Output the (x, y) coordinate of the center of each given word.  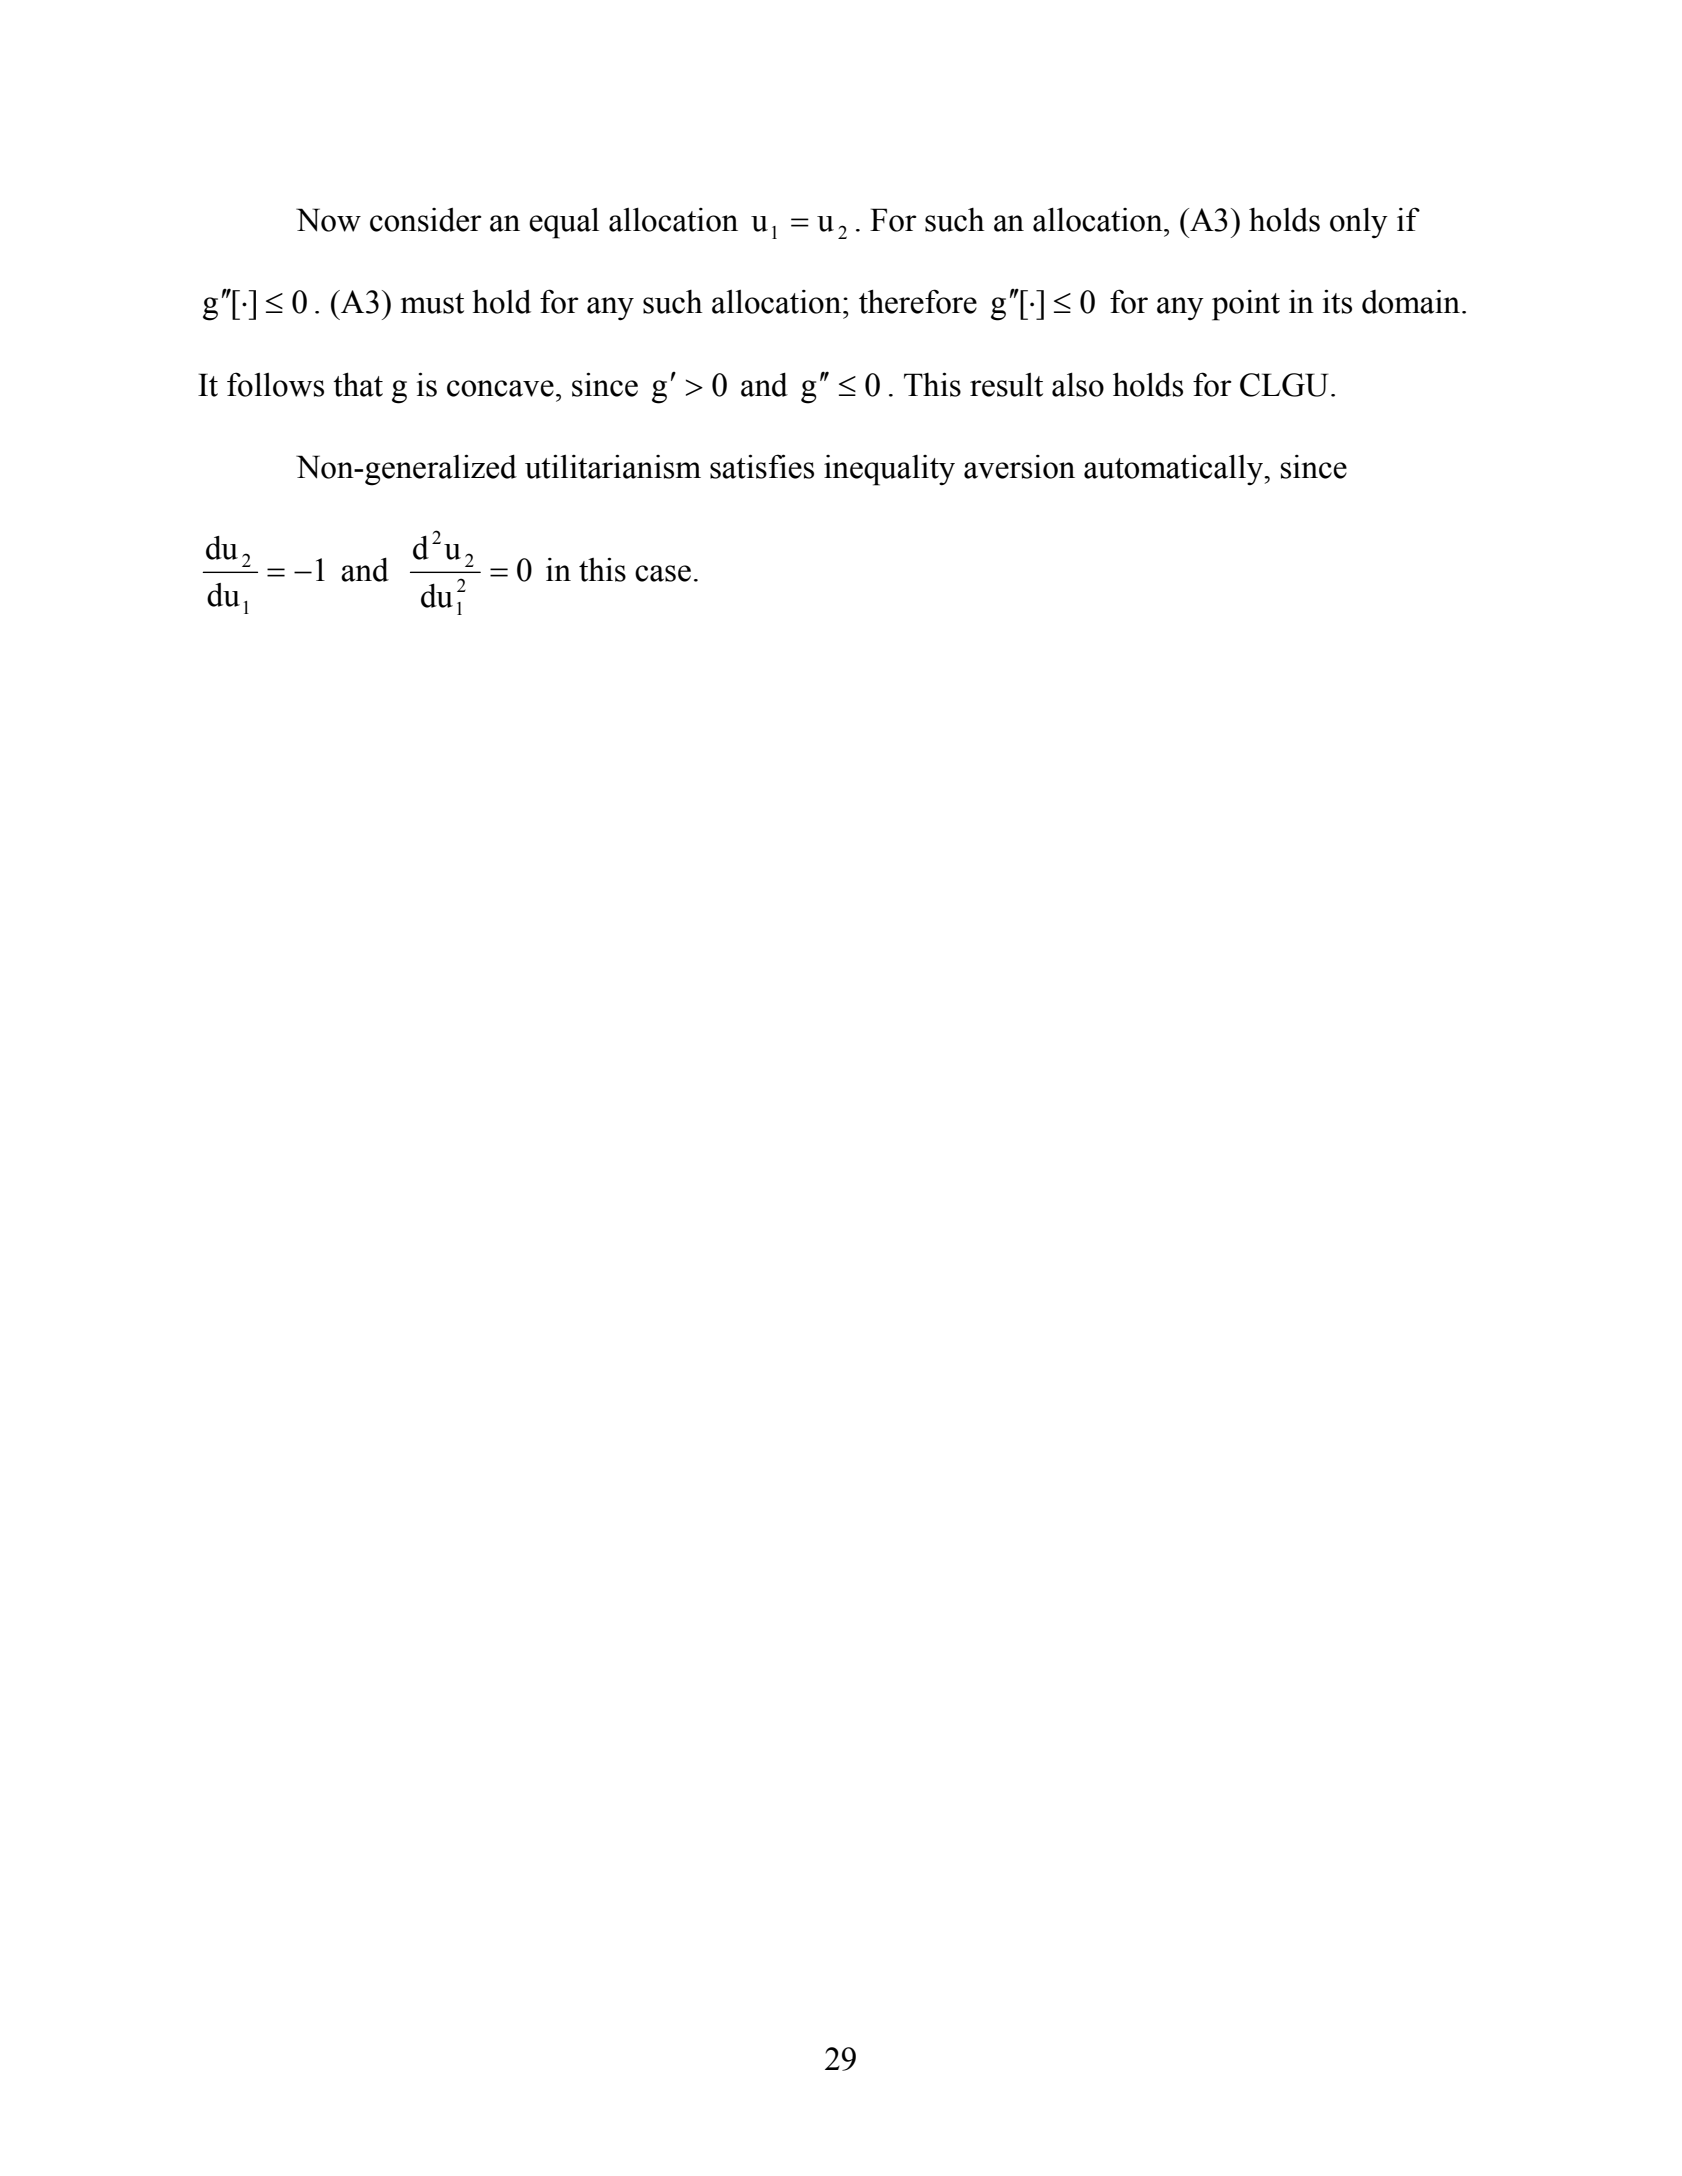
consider (426, 220)
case (663, 573)
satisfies (762, 466)
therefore (918, 301)
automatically (1174, 470)
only (1359, 222)
